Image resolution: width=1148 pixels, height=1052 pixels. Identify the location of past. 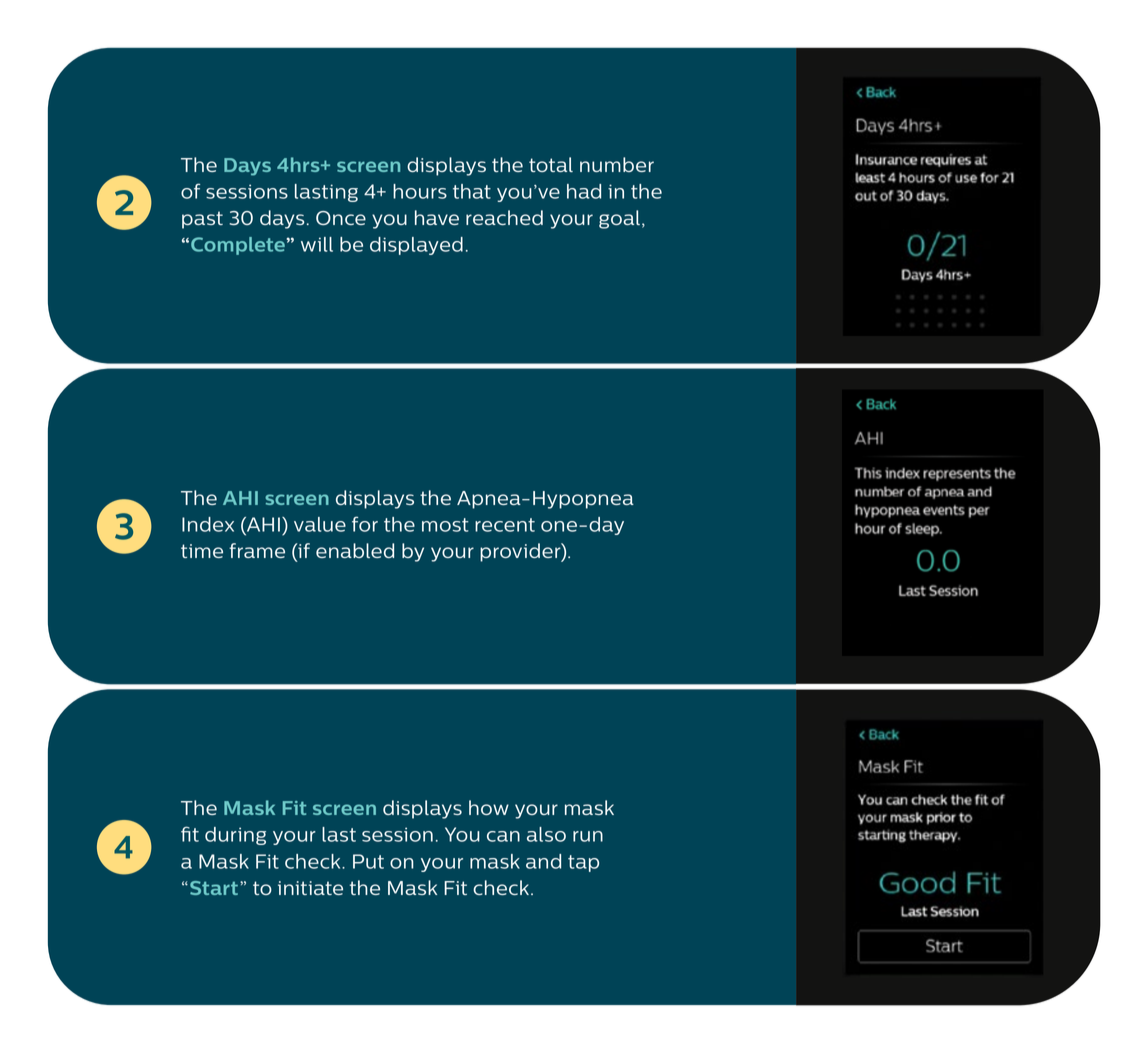
(202, 220).
